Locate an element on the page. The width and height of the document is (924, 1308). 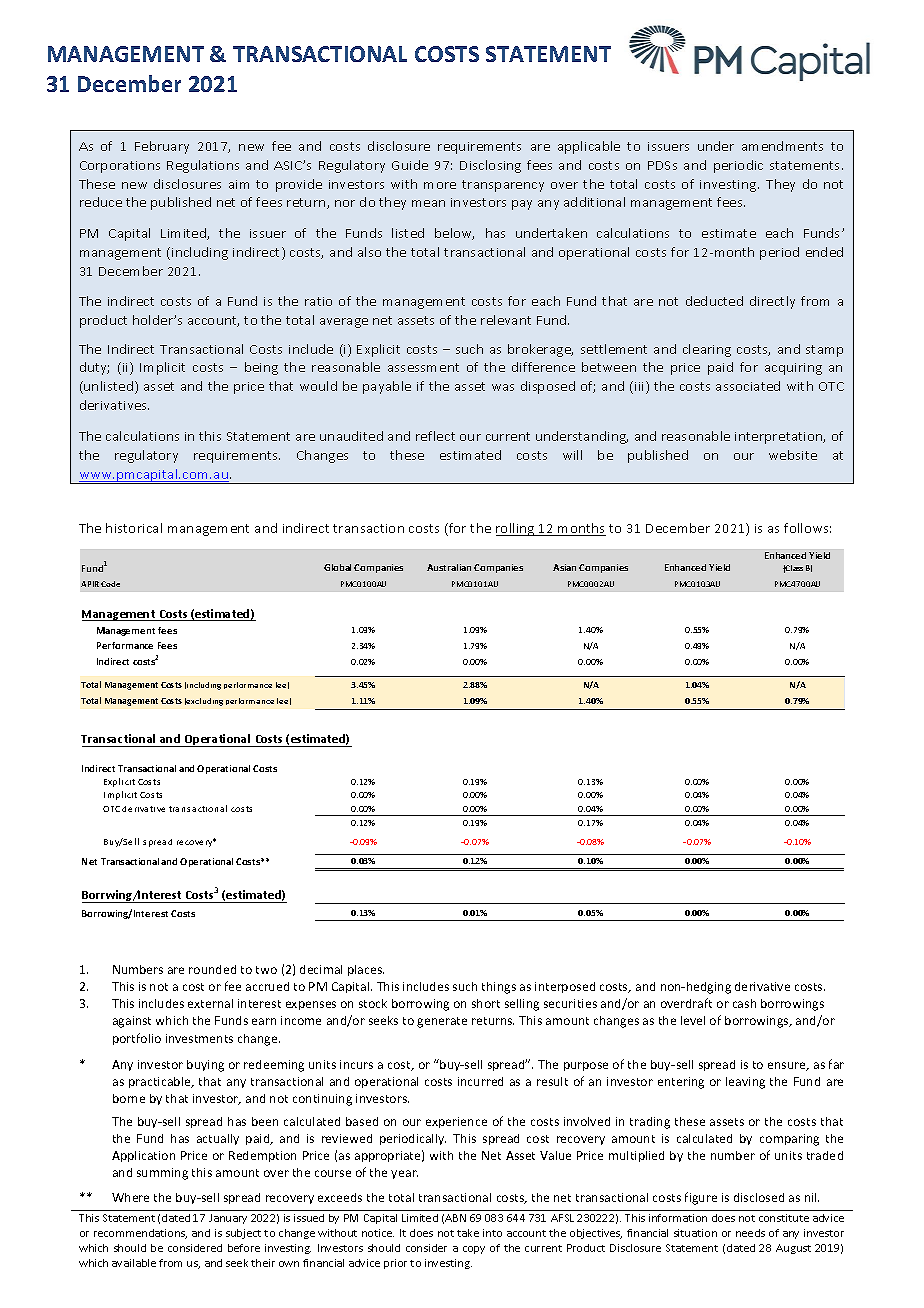
Australian is located at coordinates (449, 567).
